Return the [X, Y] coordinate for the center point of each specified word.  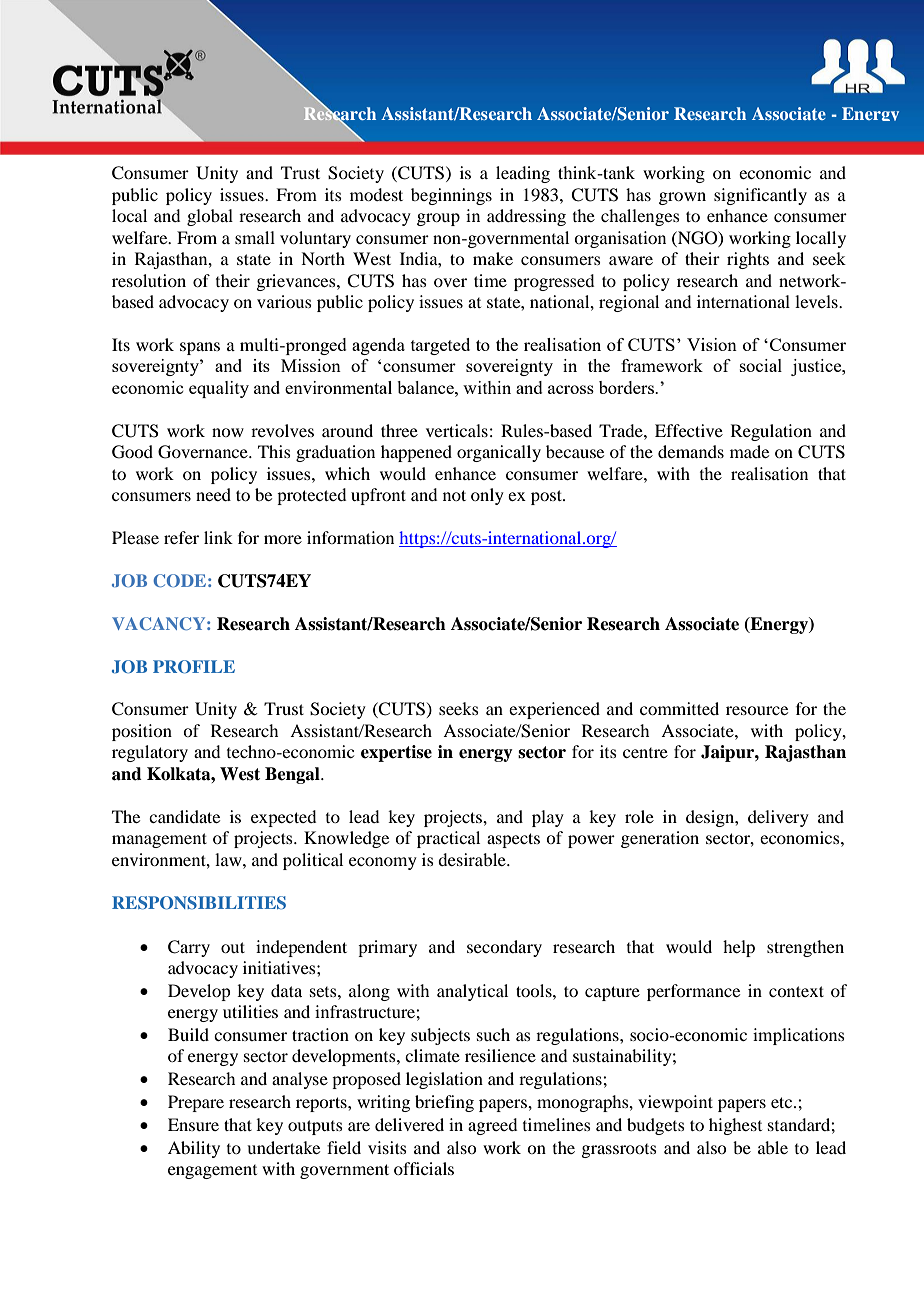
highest [735, 1126]
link [218, 537]
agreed [492, 1126]
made [749, 451]
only [487, 496]
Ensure [193, 1124]
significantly [760, 196]
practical [448, 839]
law [229, 859]
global [210, 217]
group [438, 219]
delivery [778, 818]
